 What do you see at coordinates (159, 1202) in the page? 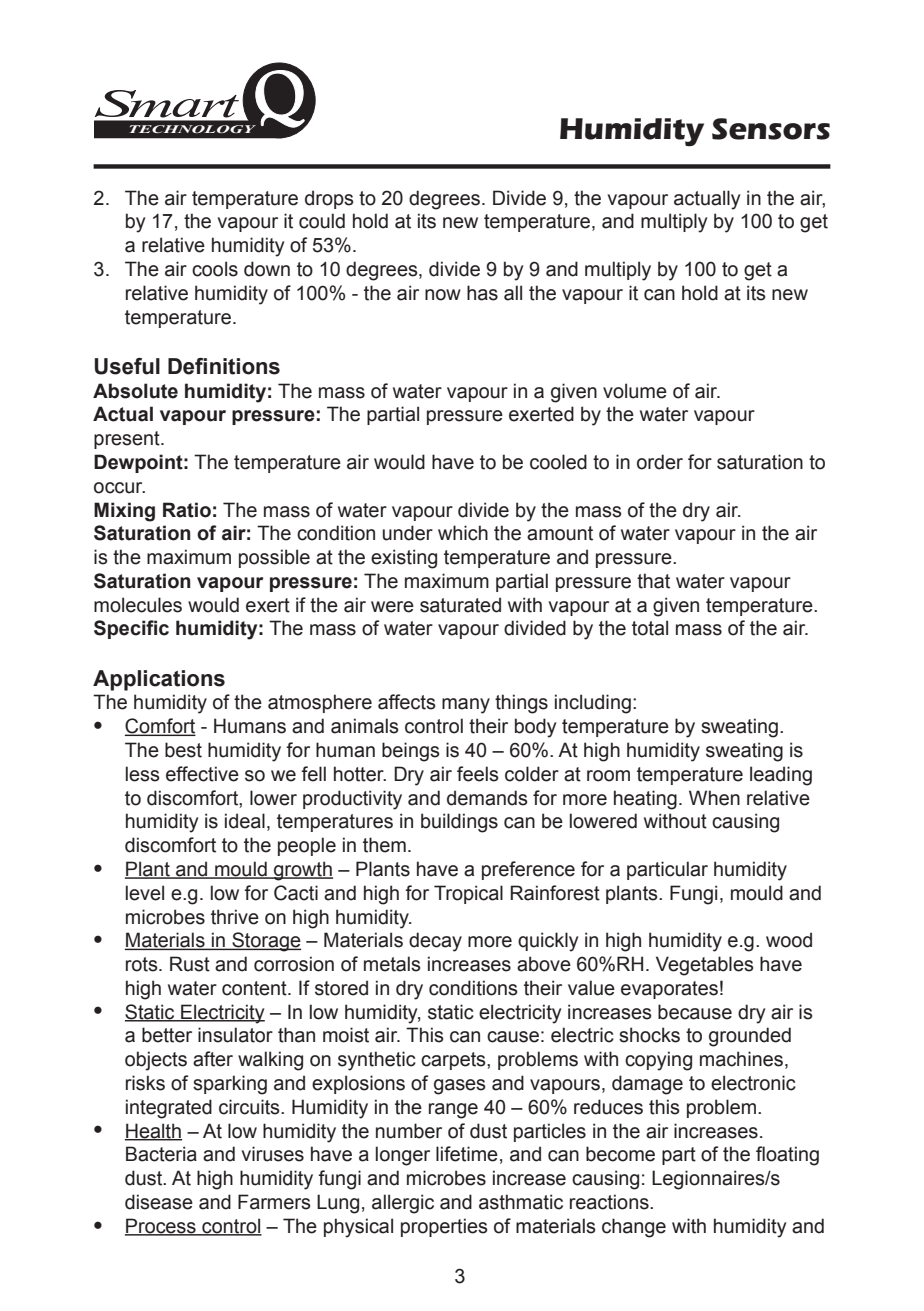
I see `disease` at bounding box center [159, 1202].
